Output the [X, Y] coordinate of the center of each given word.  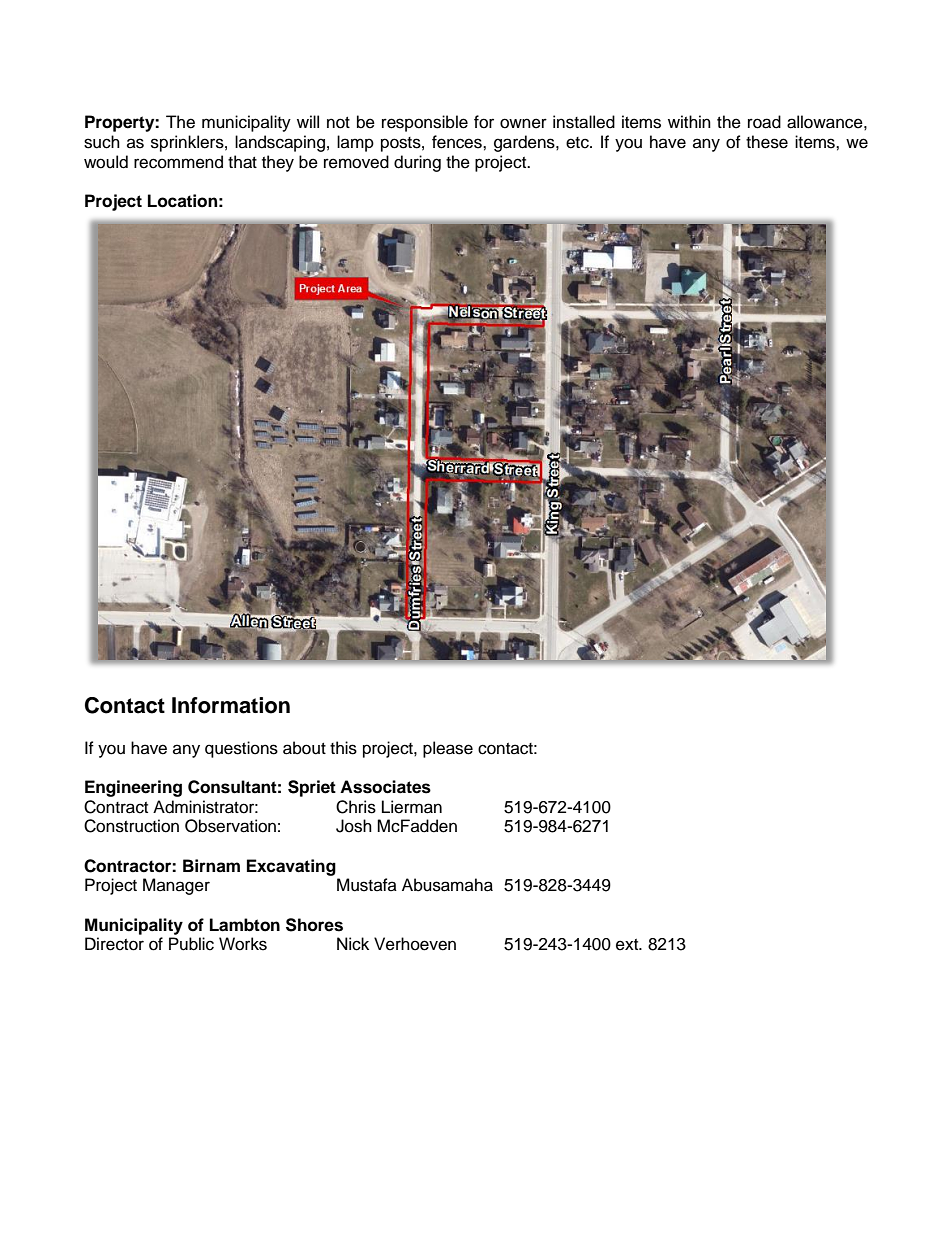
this [343, 748]
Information [231, 705]
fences [458, 142]
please [448, 749]
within [689, 121]
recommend [178, 162]
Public [191, 944]
